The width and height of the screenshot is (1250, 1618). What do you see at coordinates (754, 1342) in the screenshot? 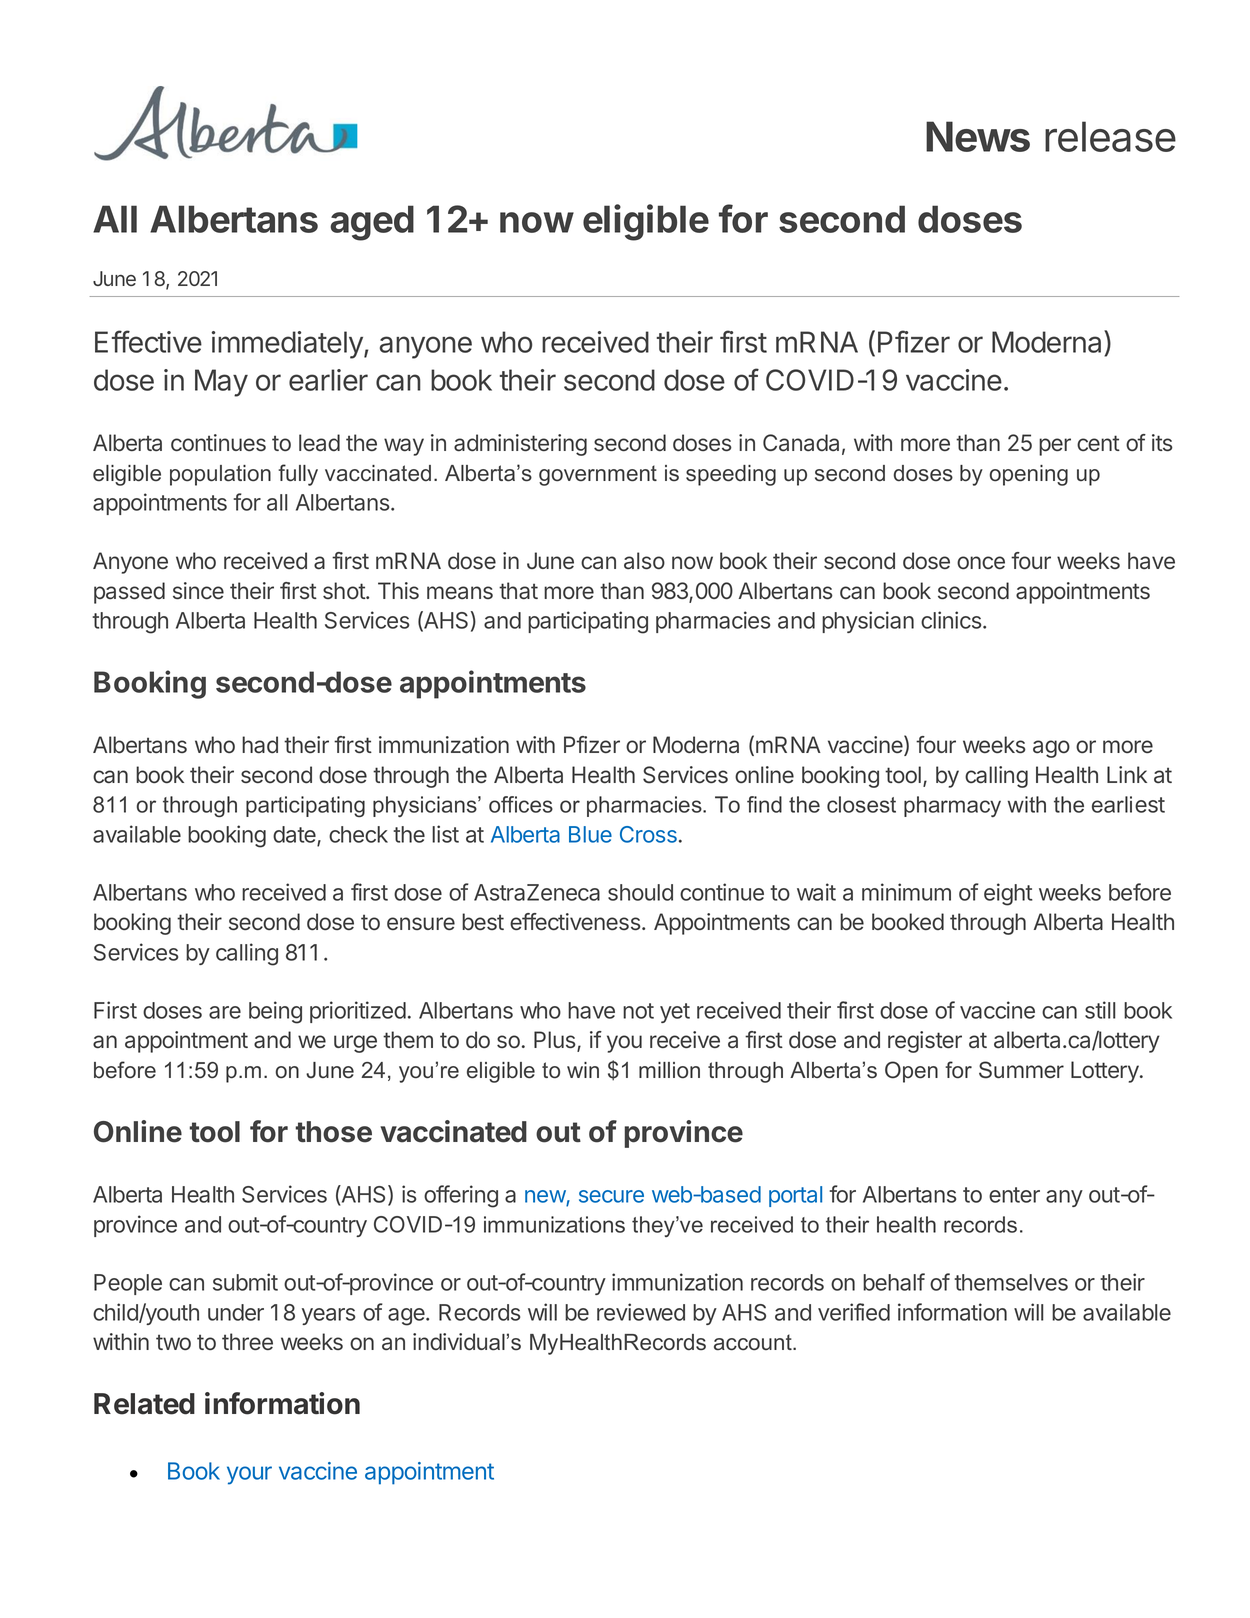
I see `account` at bounding box center [754, 1342].
